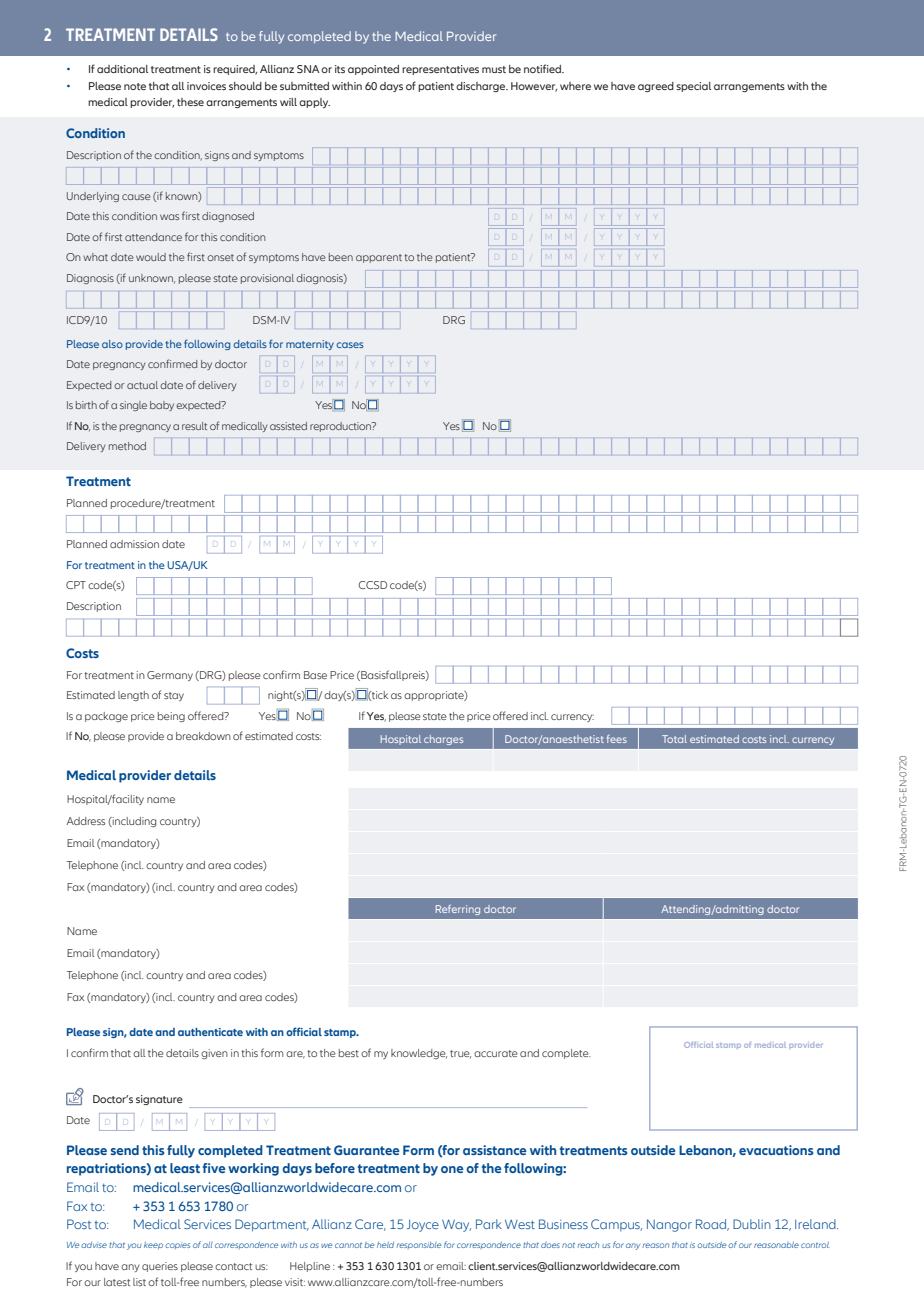 The image size is (924, 1308). Describe the element at coordinates (170, 676) in the screenshot. I see `Germany` at that location.
